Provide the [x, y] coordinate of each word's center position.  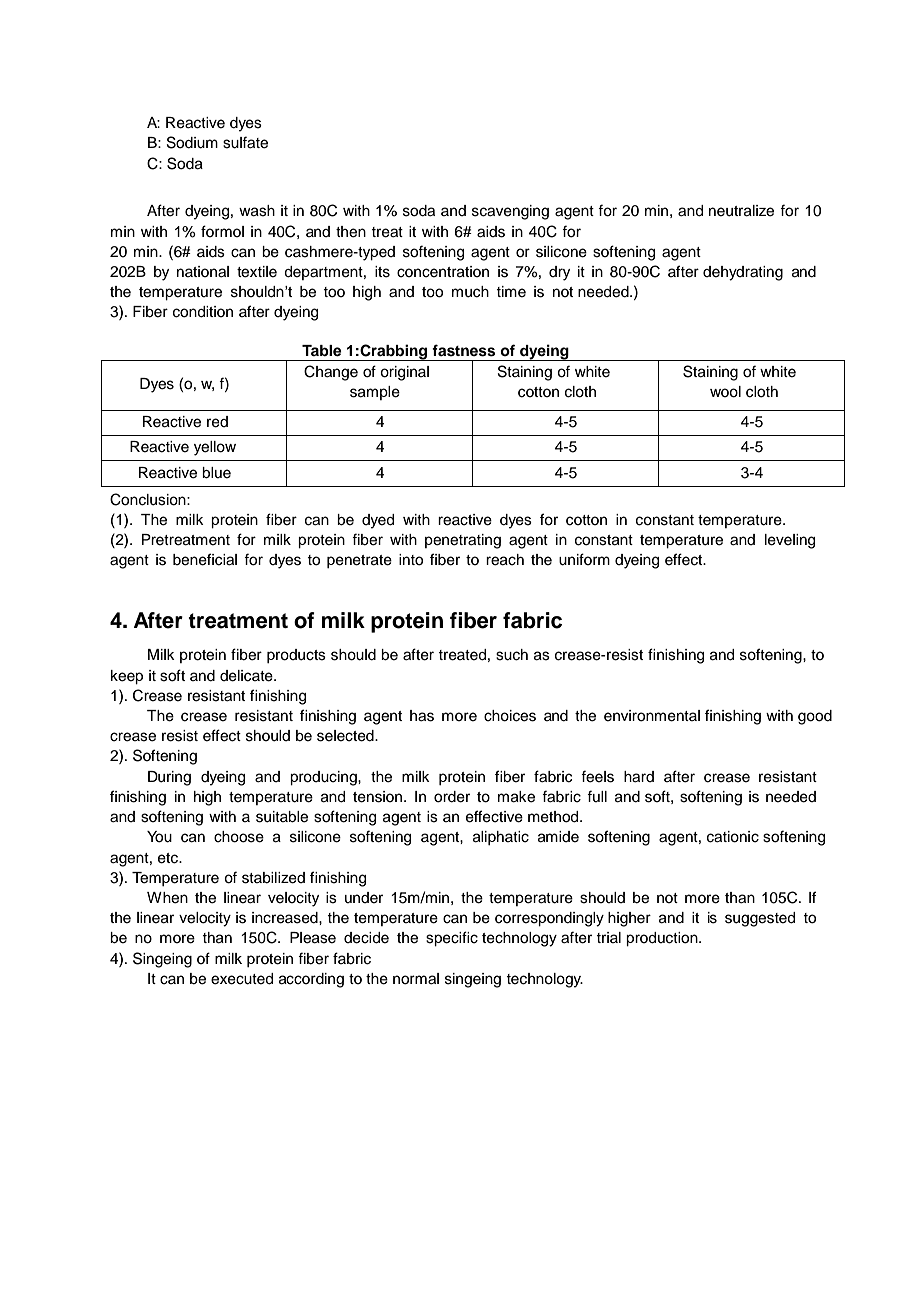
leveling [790, 541]
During [169, 778]
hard [639, 777]
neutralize [741, 211]
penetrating [463, 541]
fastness [463, 350]
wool [725, 392]
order [452, 797]
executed [242, 979]
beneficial [205, 559]
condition [203, 312]
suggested [760, 919]
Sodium [192, 142]
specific [452, 939]
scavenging [510, 212]
